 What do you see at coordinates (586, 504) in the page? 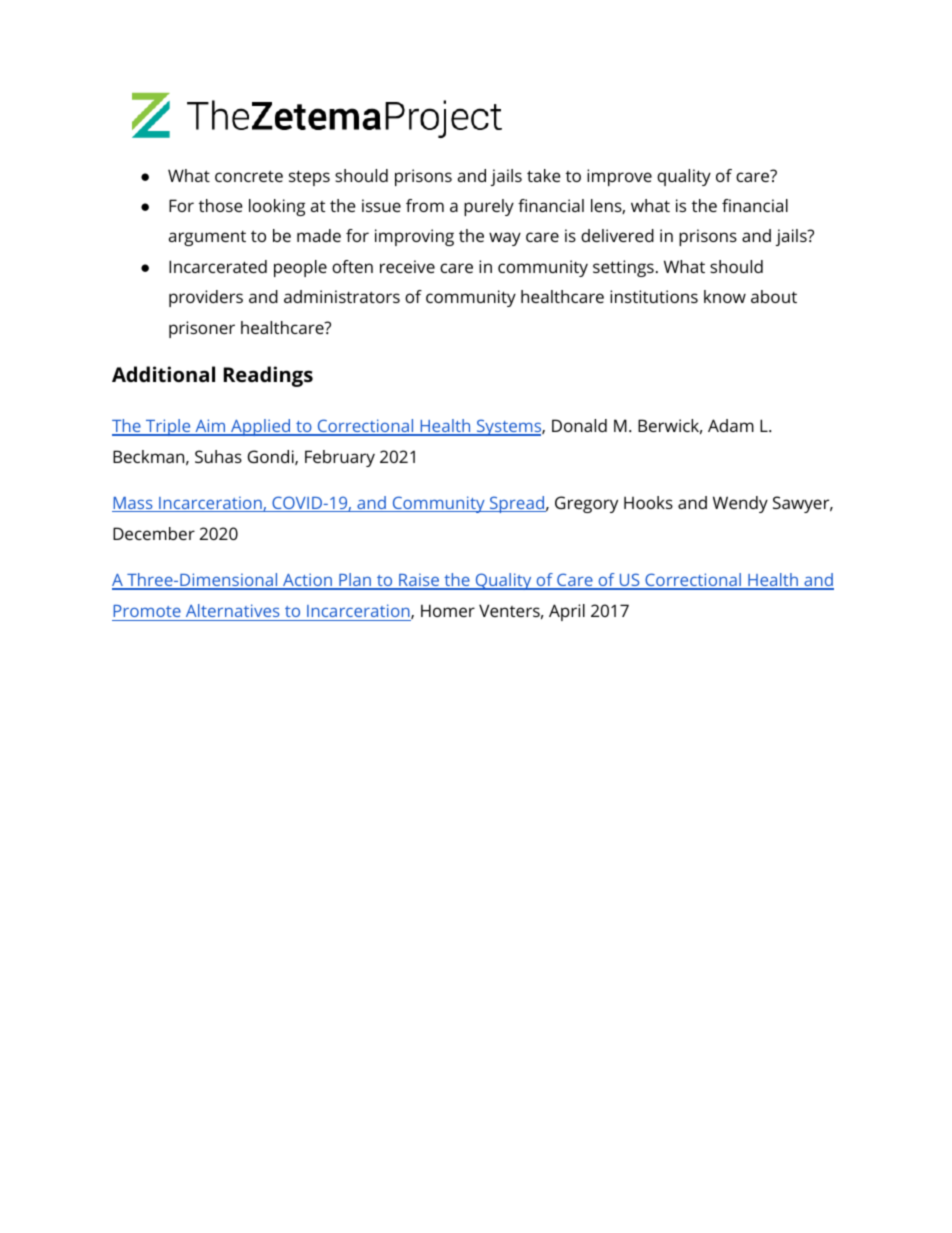
I see `Gregory` at bounding box center [586, 504].
